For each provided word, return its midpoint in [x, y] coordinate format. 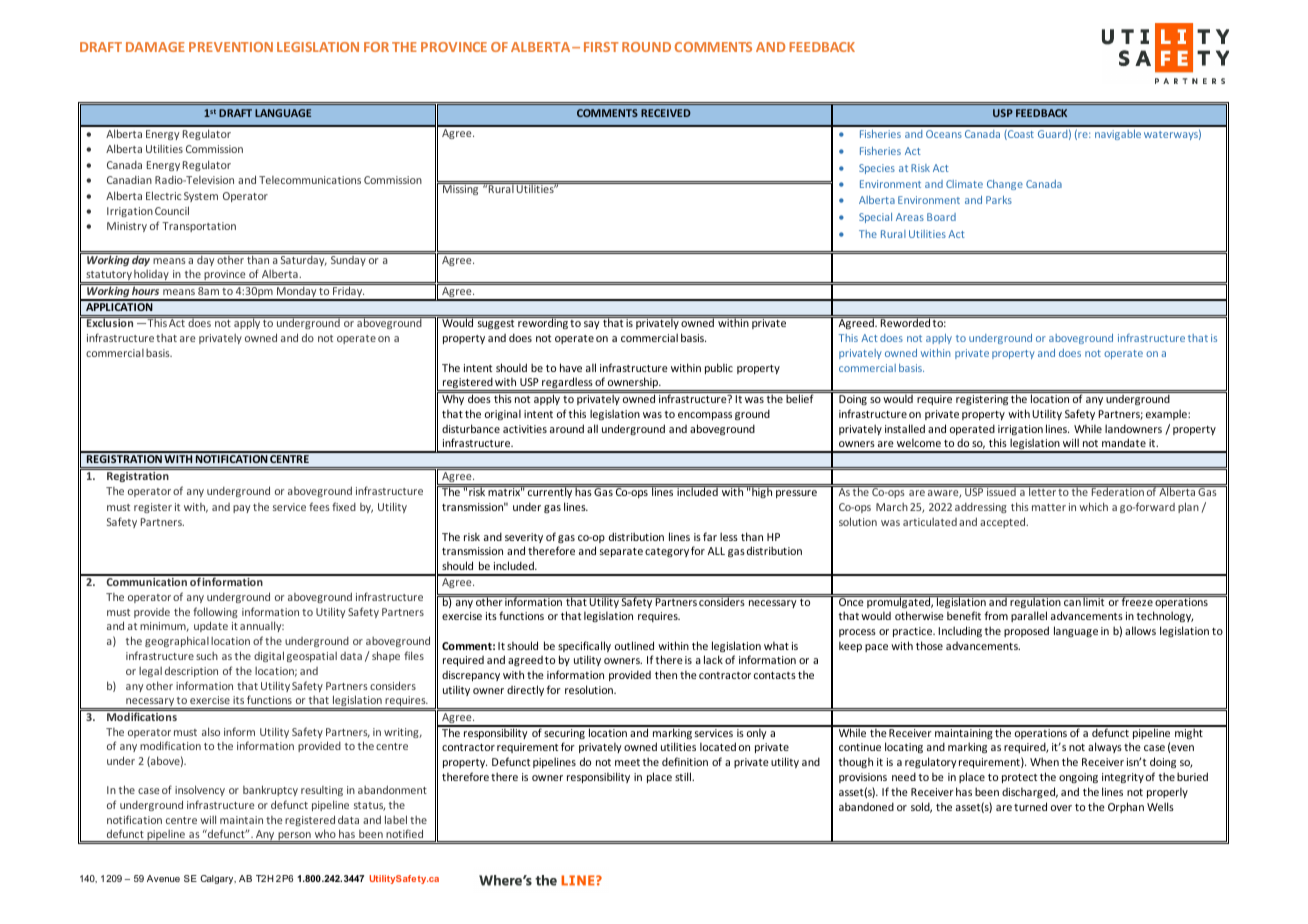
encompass [705, 416]
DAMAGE [155, 47]
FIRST [601, 47]
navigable [1118, 135]
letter [1042, 491]
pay [241, 509]
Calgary [218, 879]
